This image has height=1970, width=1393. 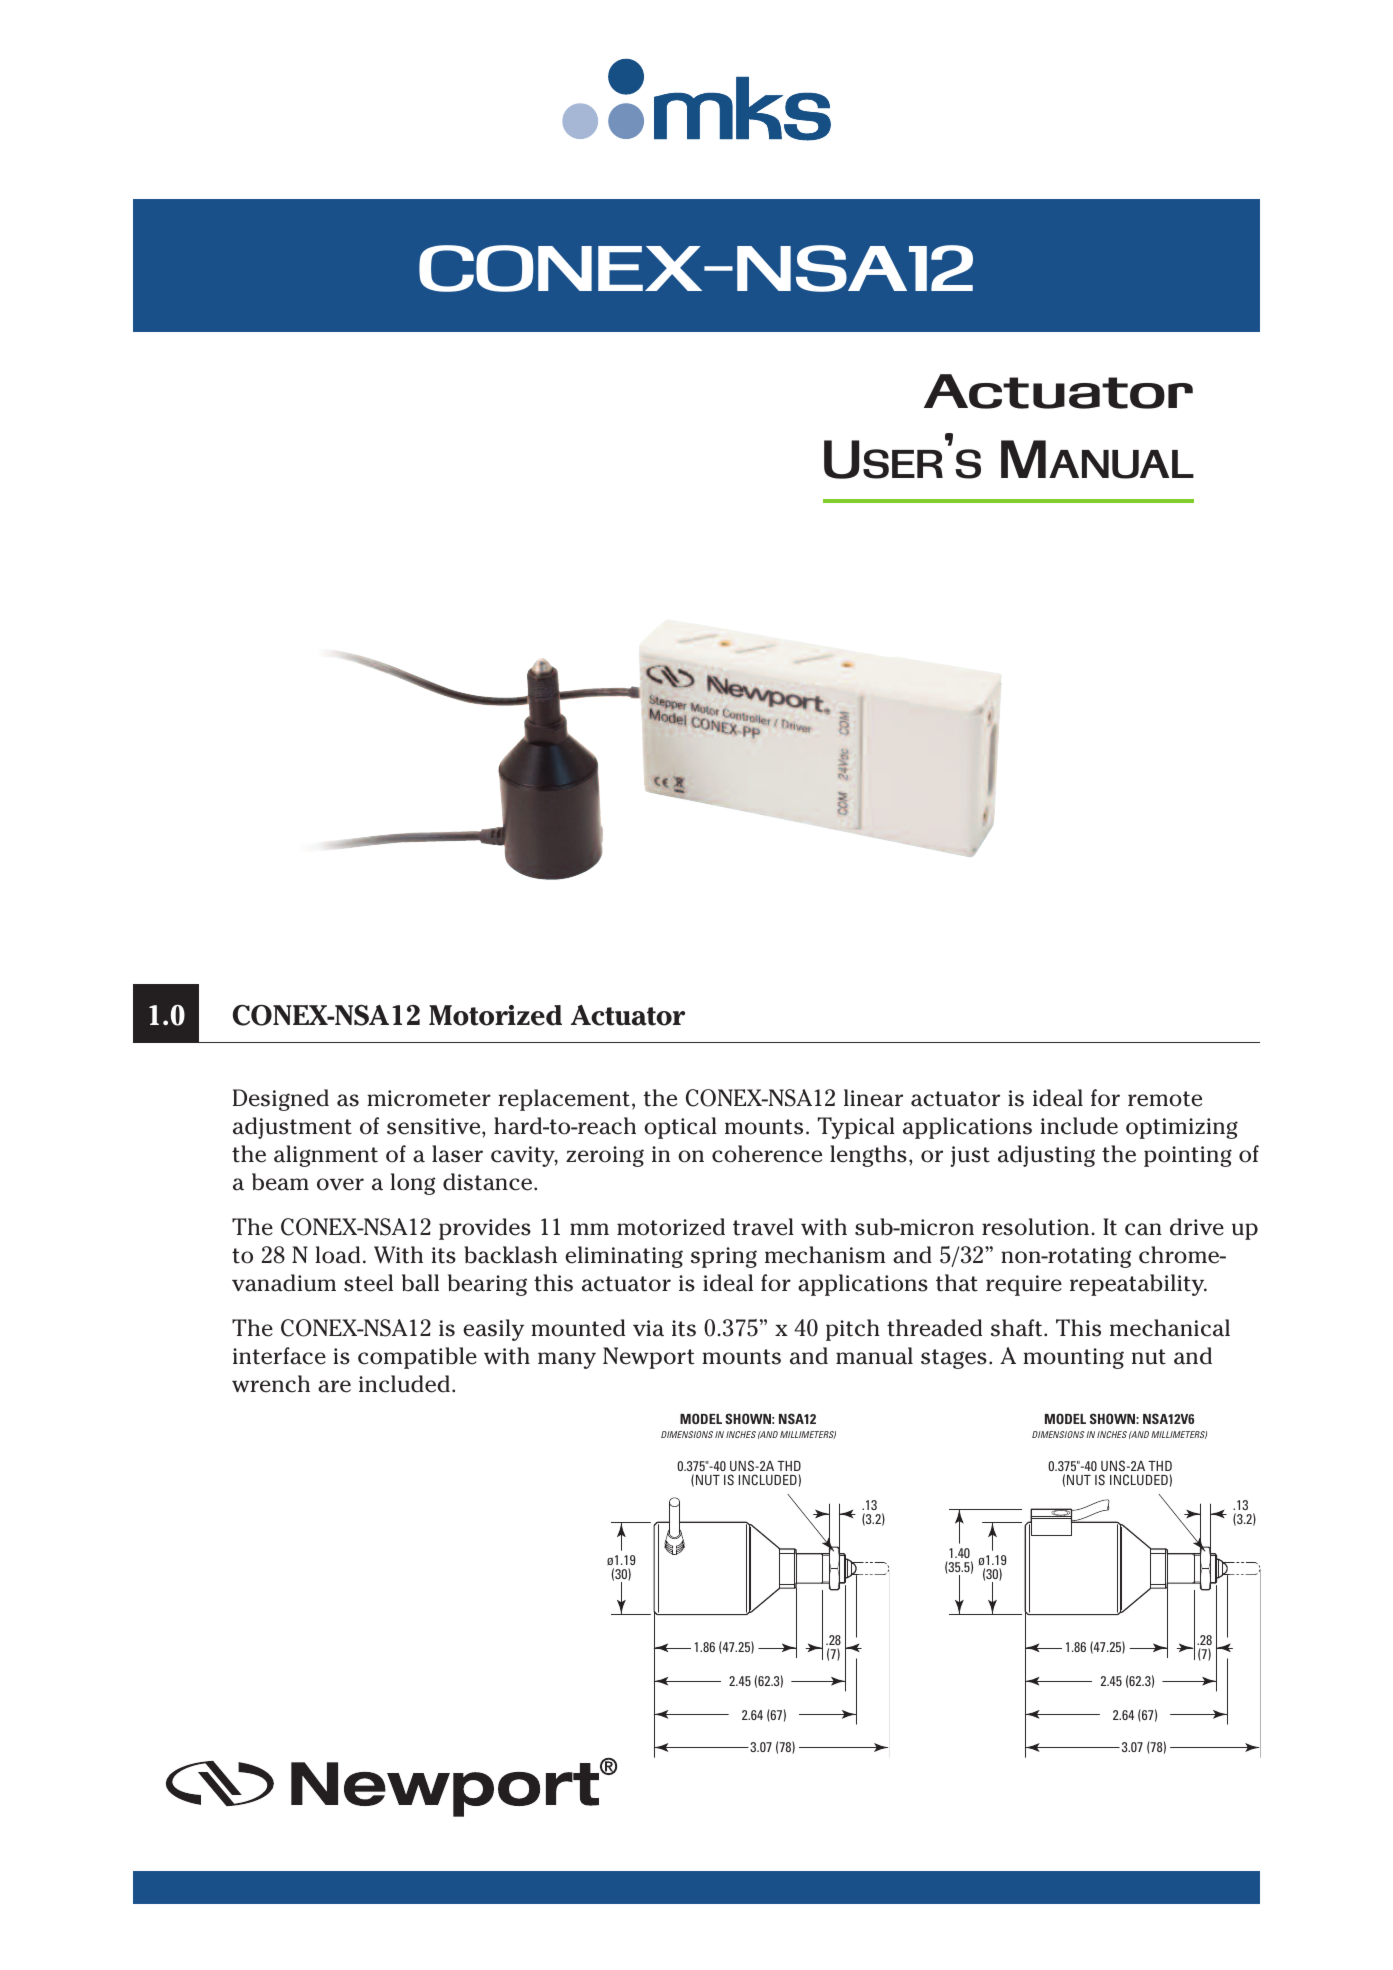 What do you see at coordinates (429, 1098) in the image?
I see `micrometer` at bounding box center [429, 1098].
